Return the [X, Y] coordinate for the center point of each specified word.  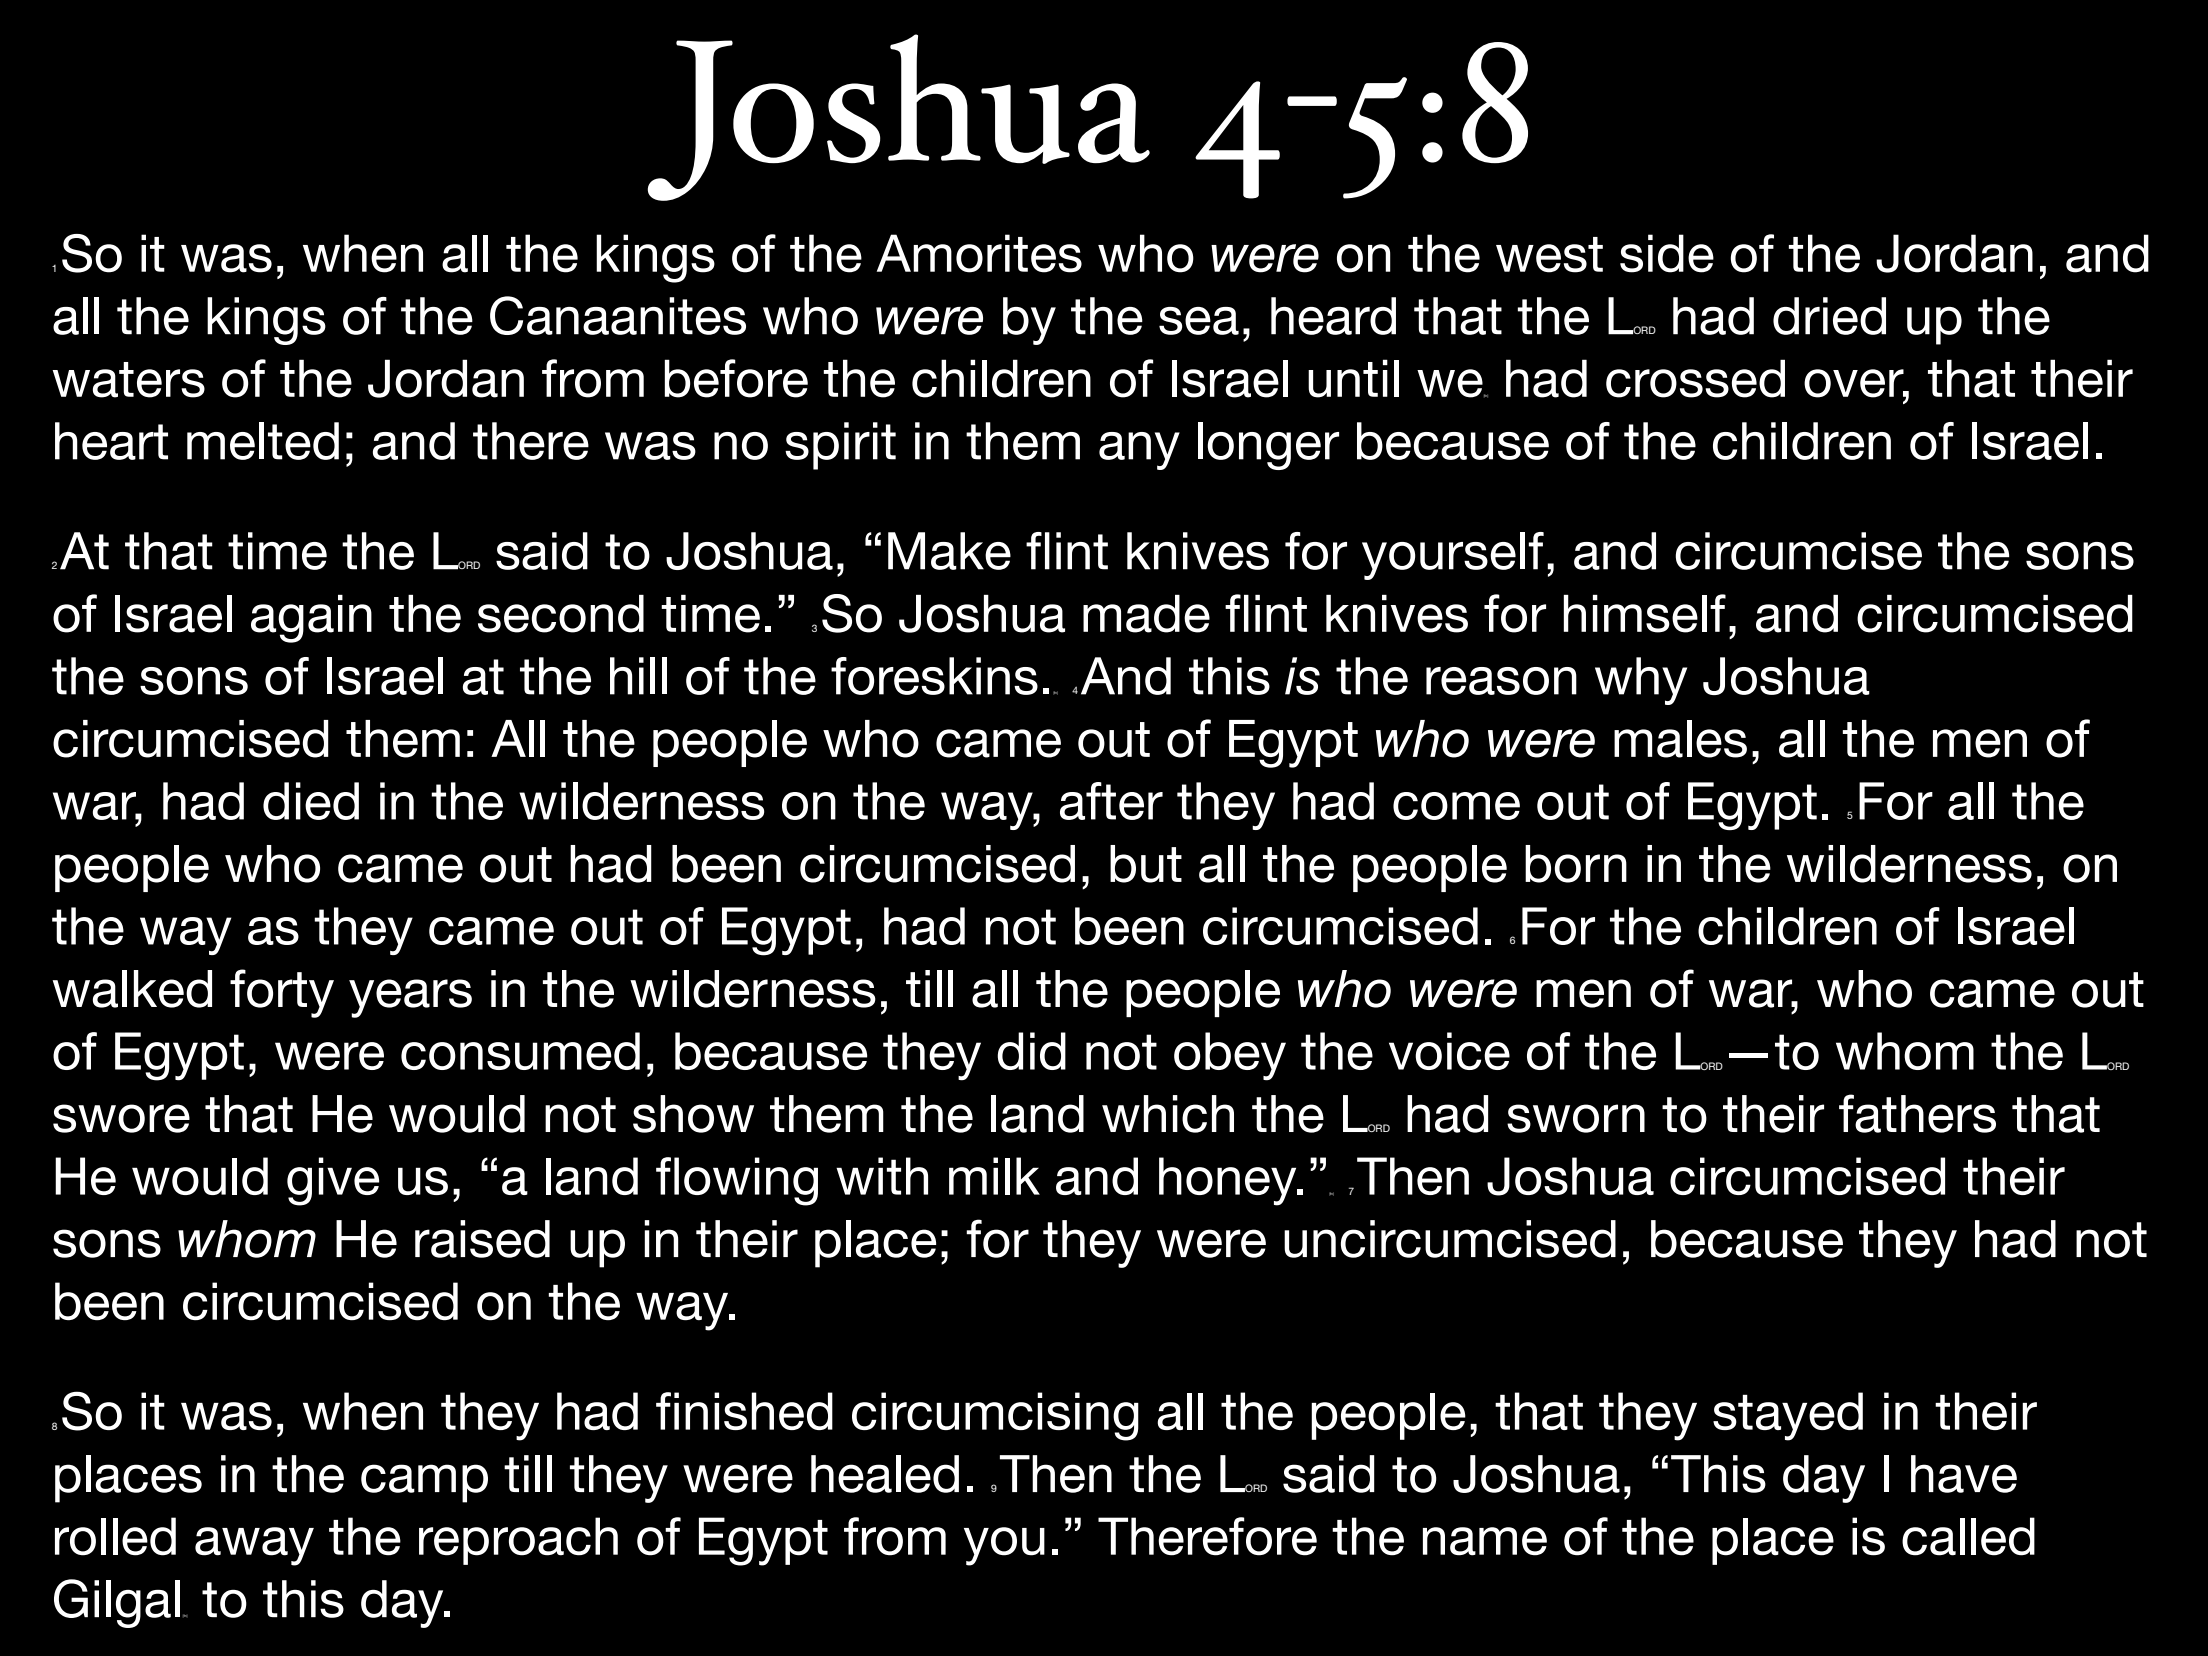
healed [885, 1474]
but [1146, 864]
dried [1829, 316]
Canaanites [618, 315]
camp [424, 1483]
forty [282, 993]
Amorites [979, 253]
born [1576, 864]
